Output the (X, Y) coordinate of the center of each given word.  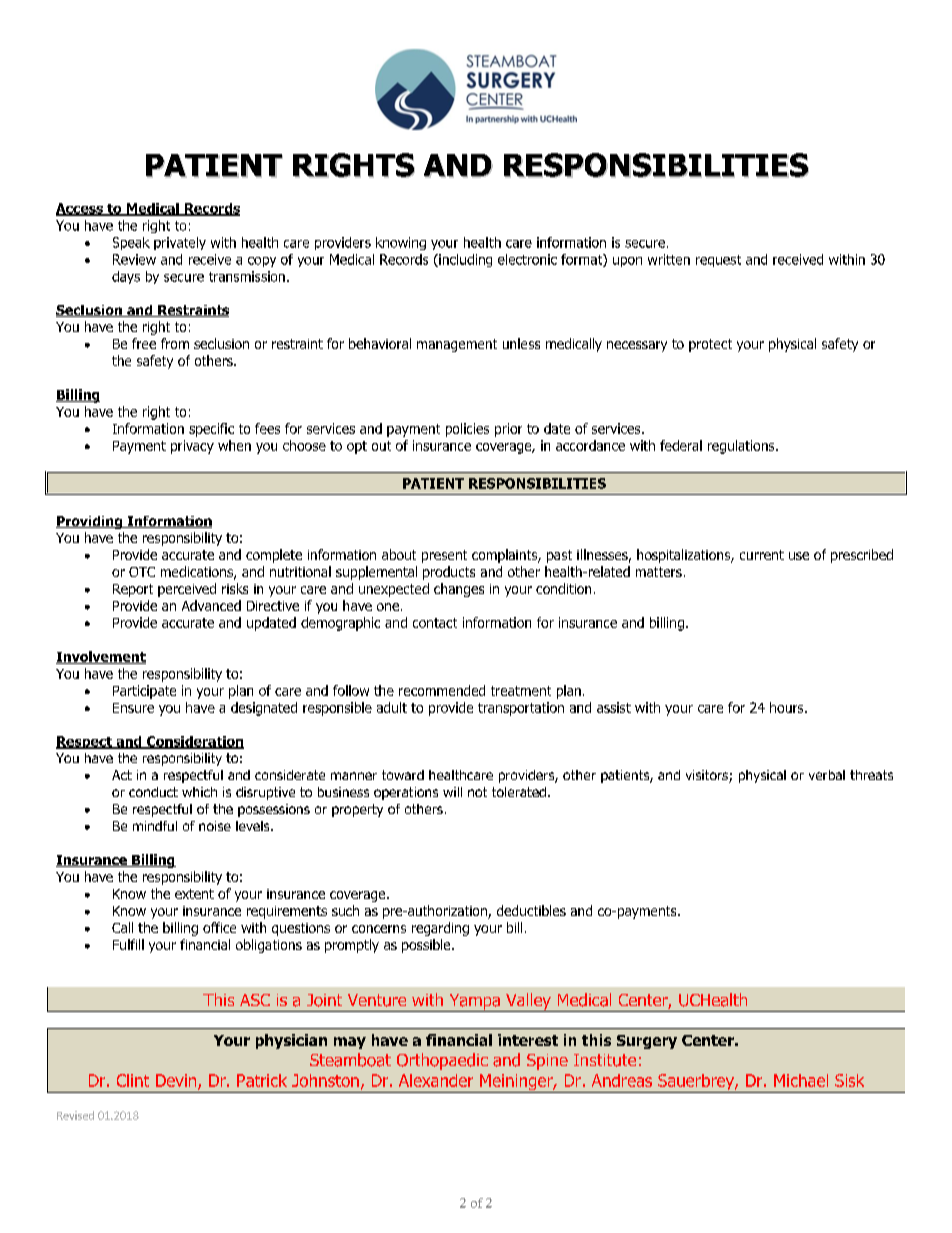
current (762, 555)
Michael (801, 1080)
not (477, 792)
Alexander (436, 1080)
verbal (827, 775)
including (464, 260)
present (444, 556)
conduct (153, 792)
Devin (177, 1082)
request (718, 261)
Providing (90, 522)
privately (180, 243)
